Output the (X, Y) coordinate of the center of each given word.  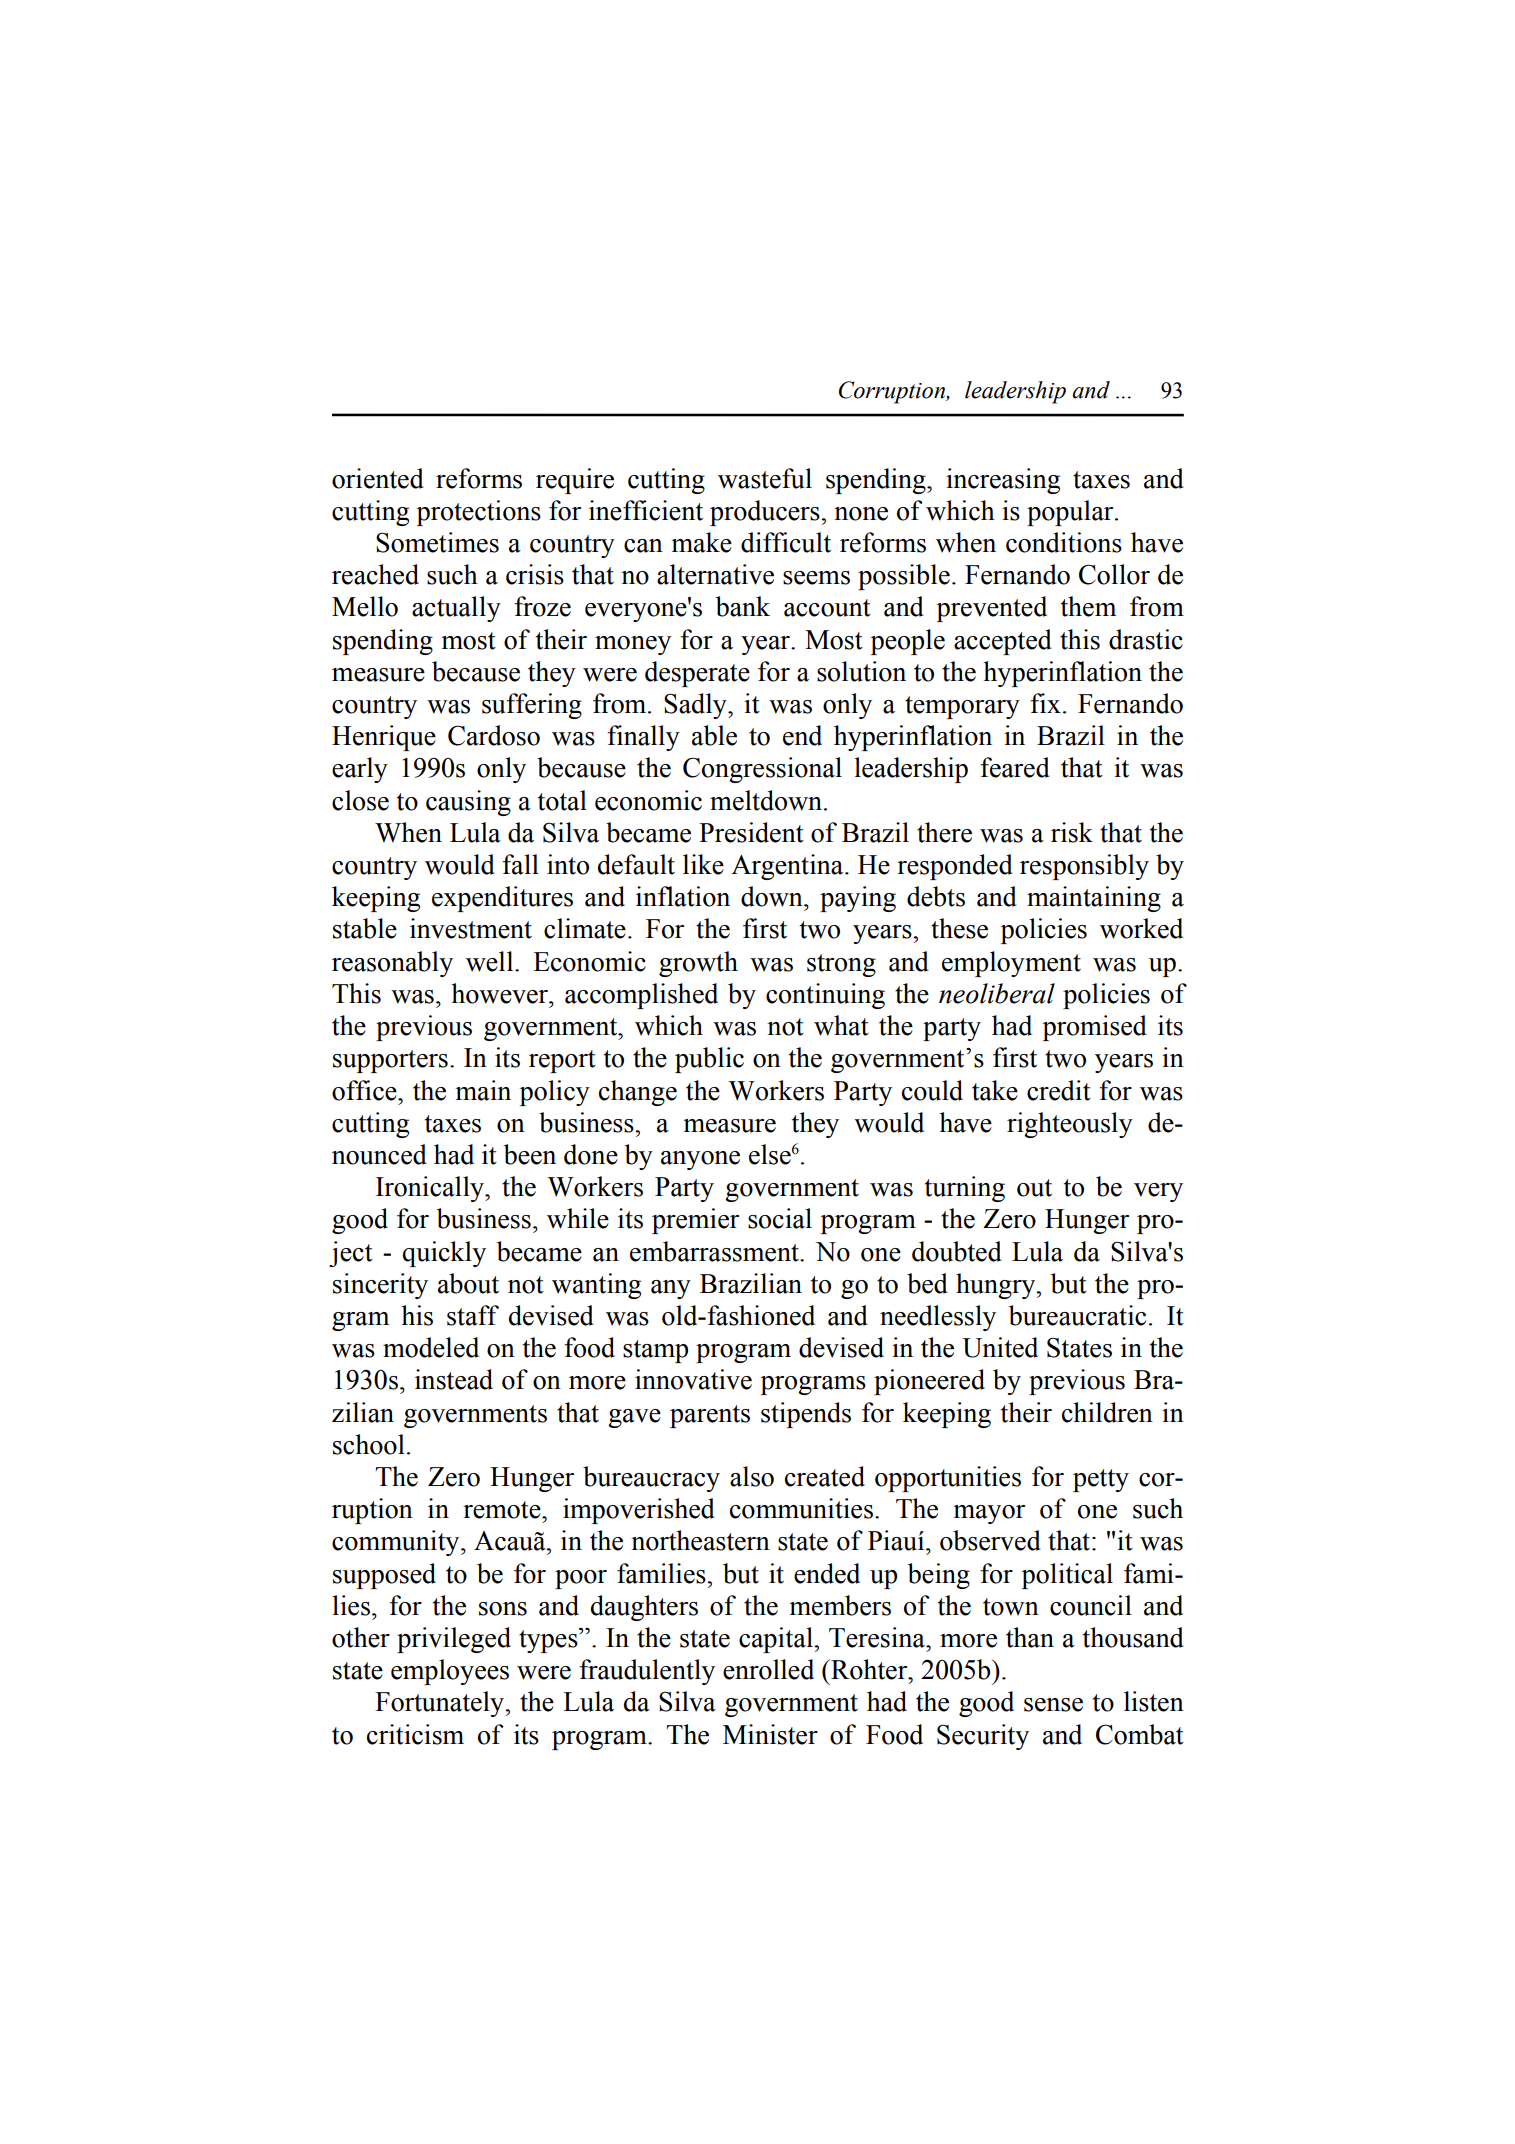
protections (479, 513)
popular (1071, 513)
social (780, 1218)
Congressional (762, 770)
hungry (997, 1286)
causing (468, 803)
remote (503, 1510)
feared (1015, 767)
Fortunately (441, 1704)
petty (1101, 1480)
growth (698, 964)
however (500, 993)
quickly (444, 1254)
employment (1011, 964)
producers (766, 513)
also (752, 1476)
